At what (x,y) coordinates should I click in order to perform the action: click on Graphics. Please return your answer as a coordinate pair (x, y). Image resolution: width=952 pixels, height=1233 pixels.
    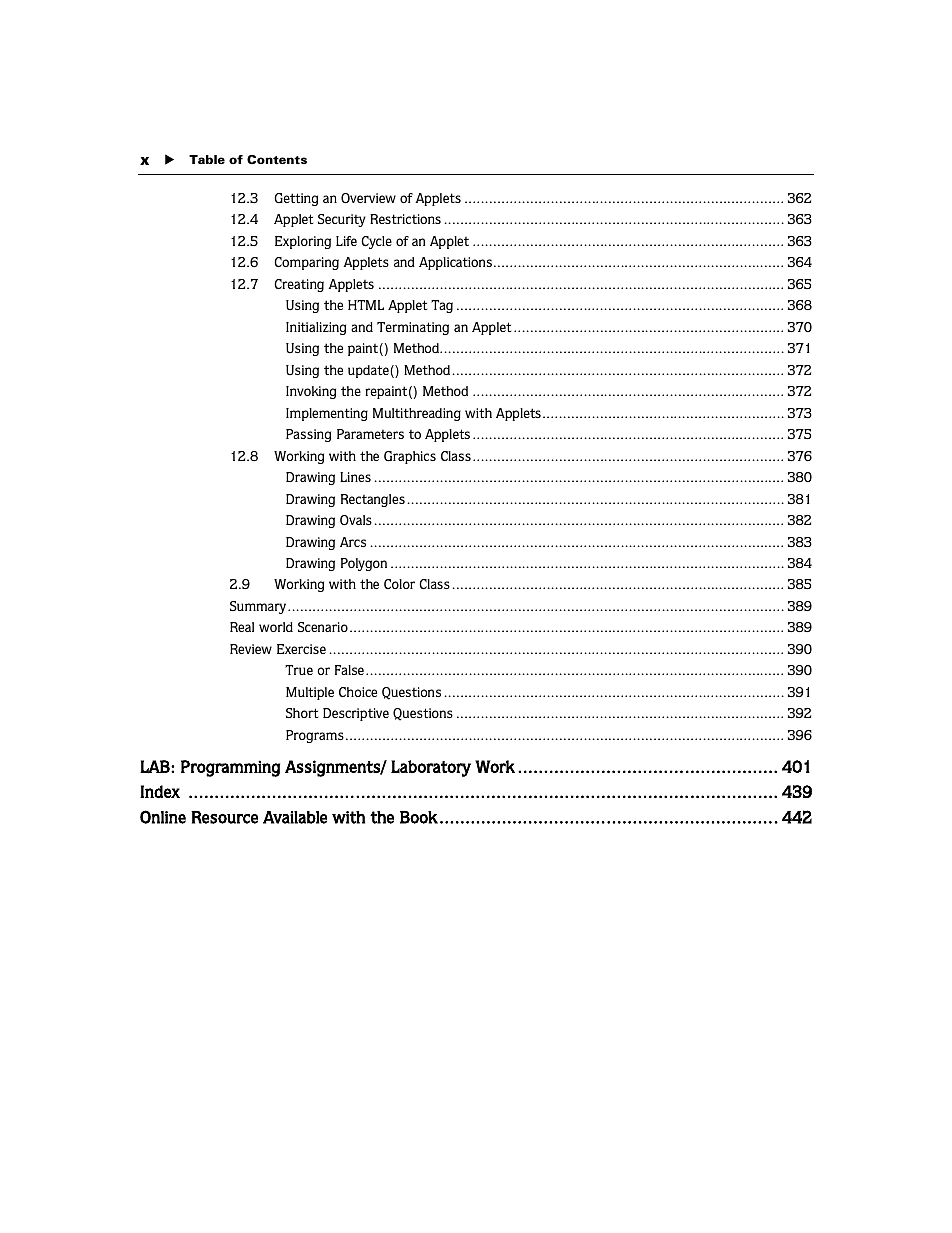
    Looking at the image, I should click on (410, 457).
